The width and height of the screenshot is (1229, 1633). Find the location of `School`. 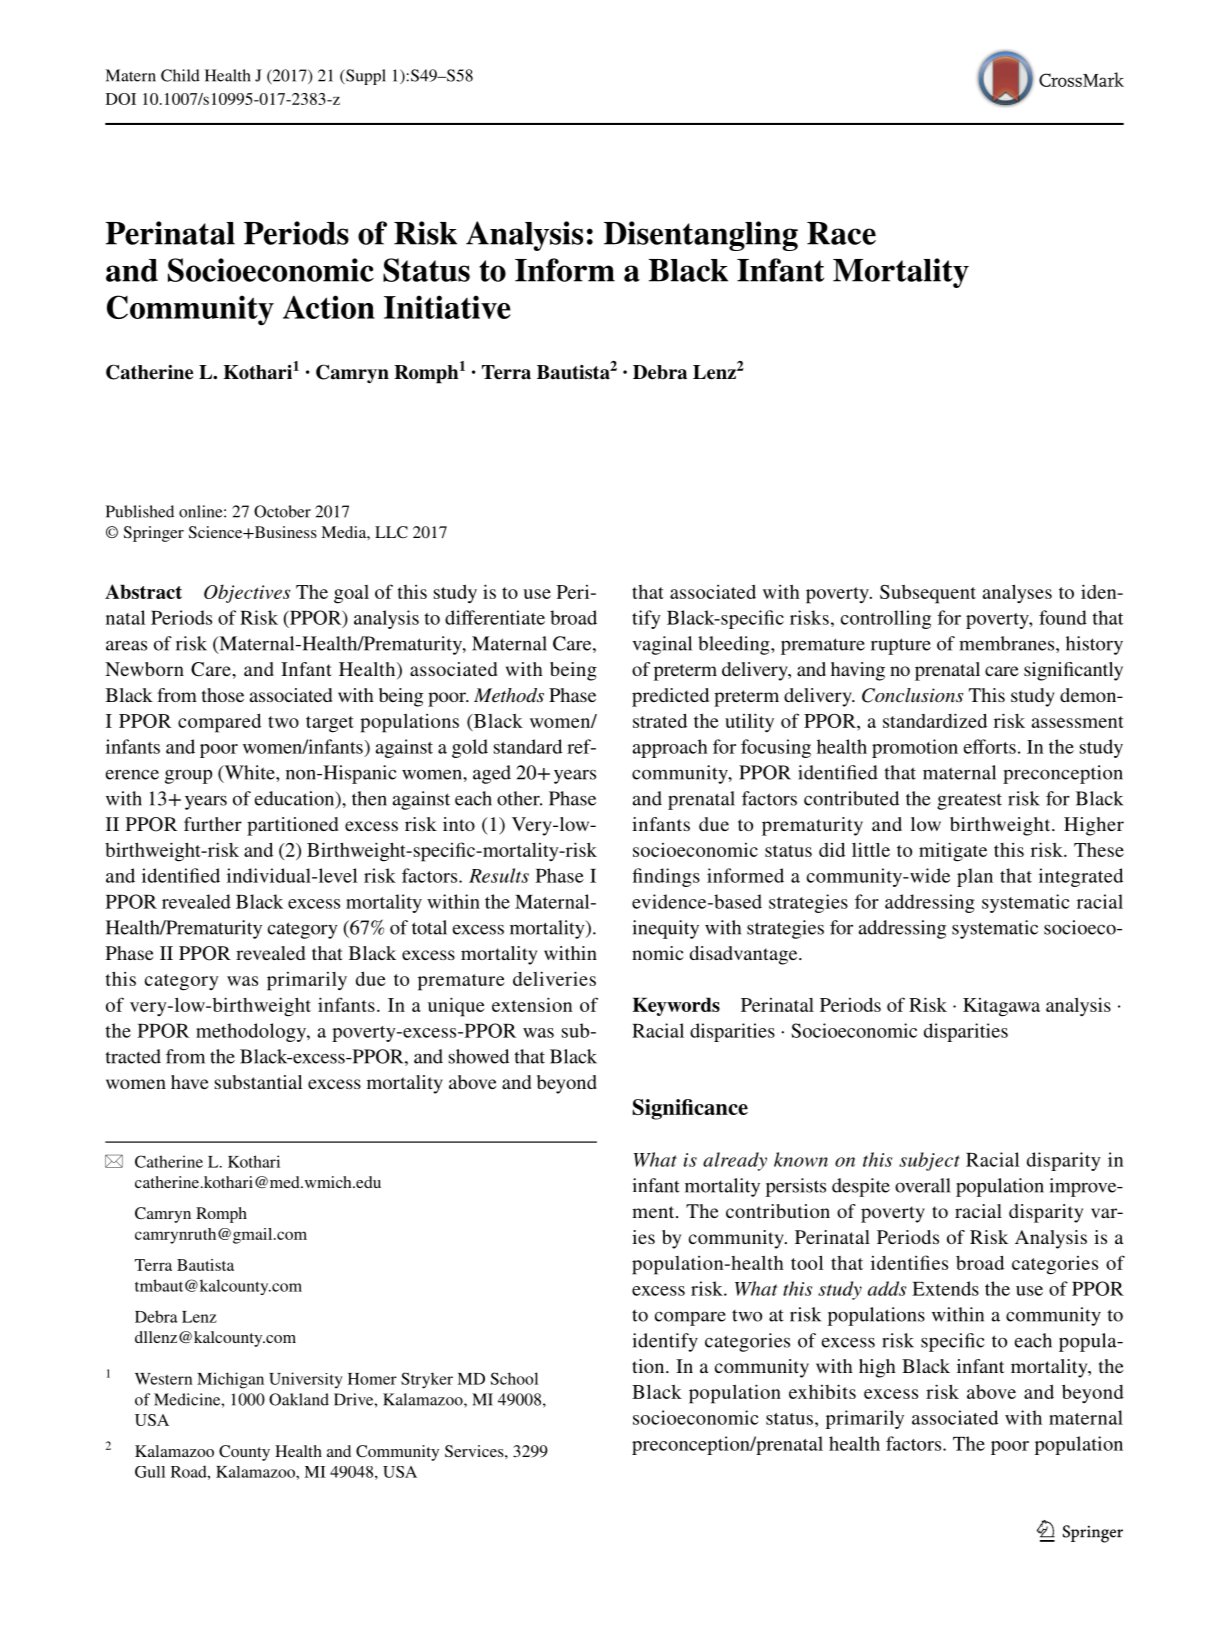

School is located at coordinates (514, 1378).
